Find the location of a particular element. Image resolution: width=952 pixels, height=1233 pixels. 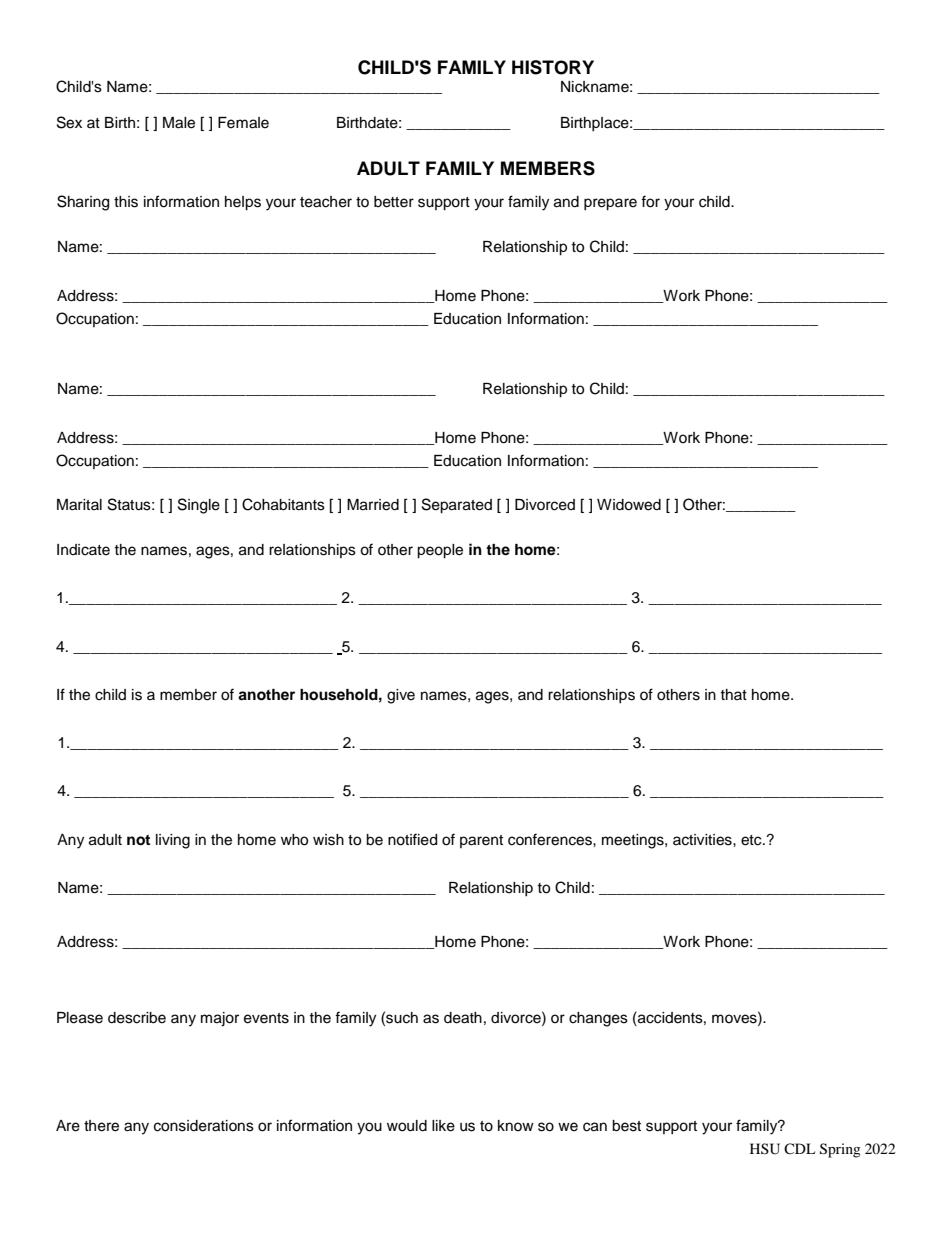

considerations is located at coordinates (204, 1126).
